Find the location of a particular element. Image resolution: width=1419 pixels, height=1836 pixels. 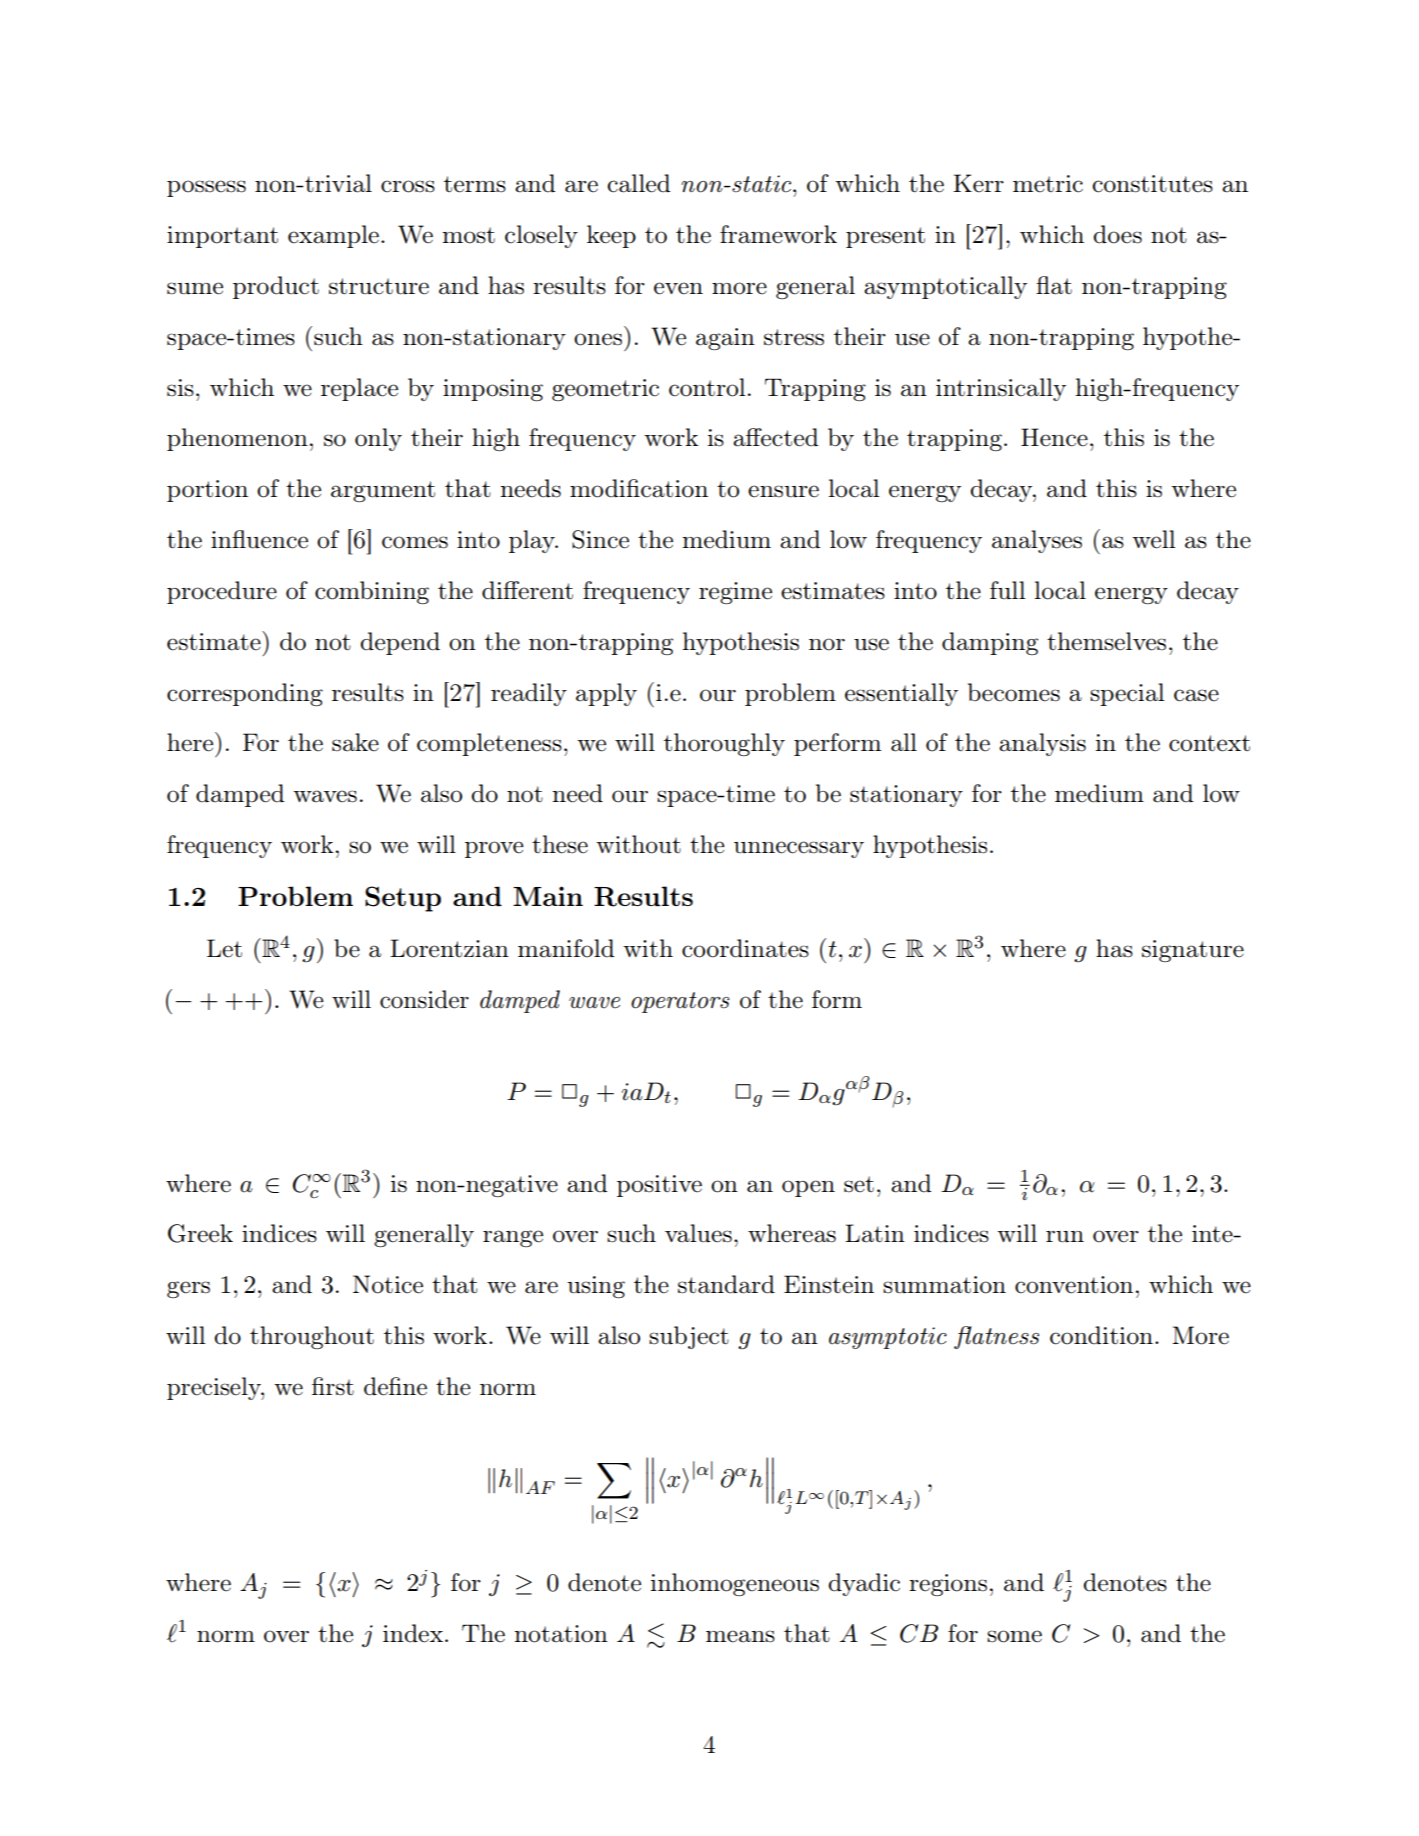

index is located at coordinates (413, 1633).
